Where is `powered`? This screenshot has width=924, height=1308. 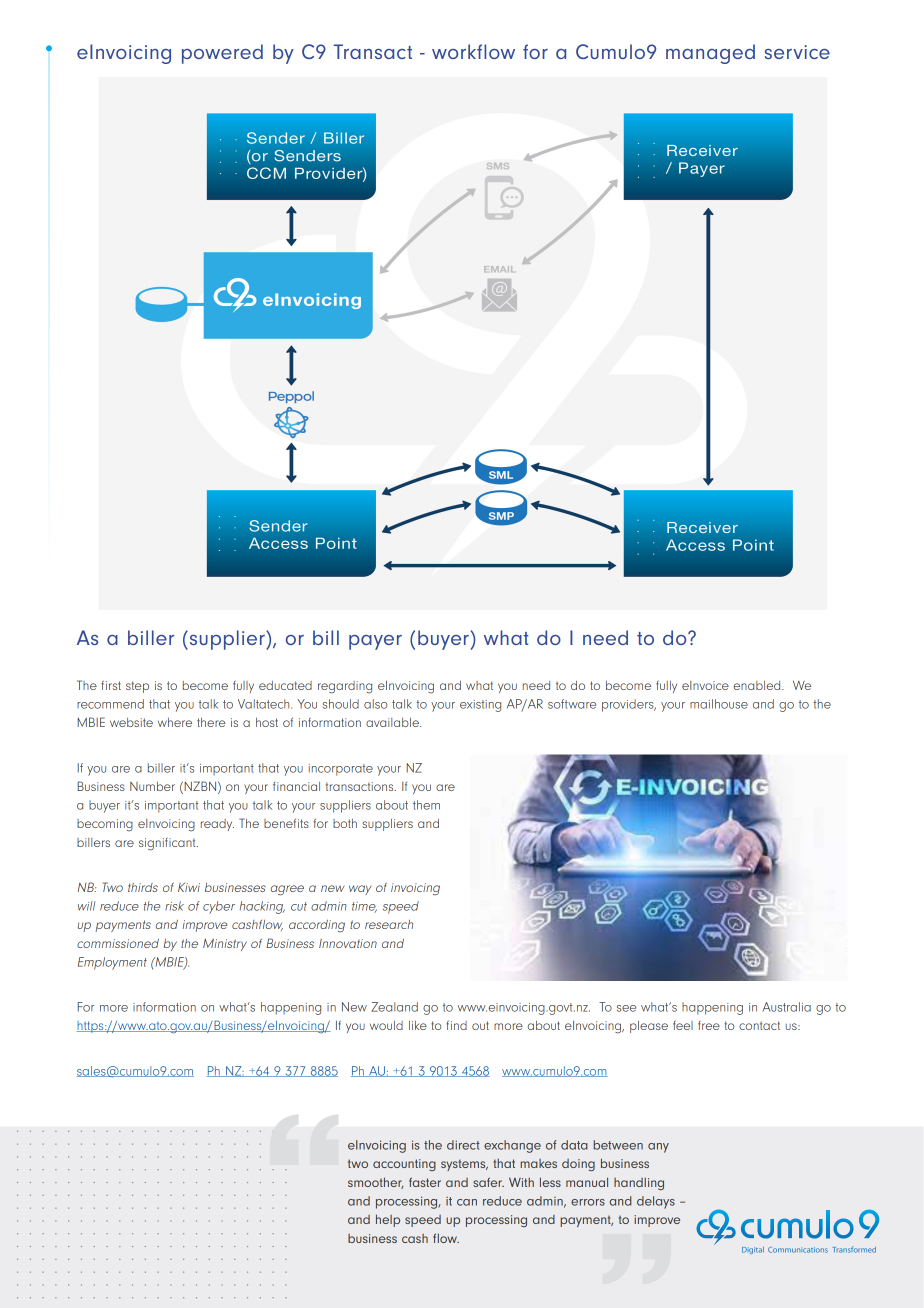
powered is located at coordinates (222, 54).
